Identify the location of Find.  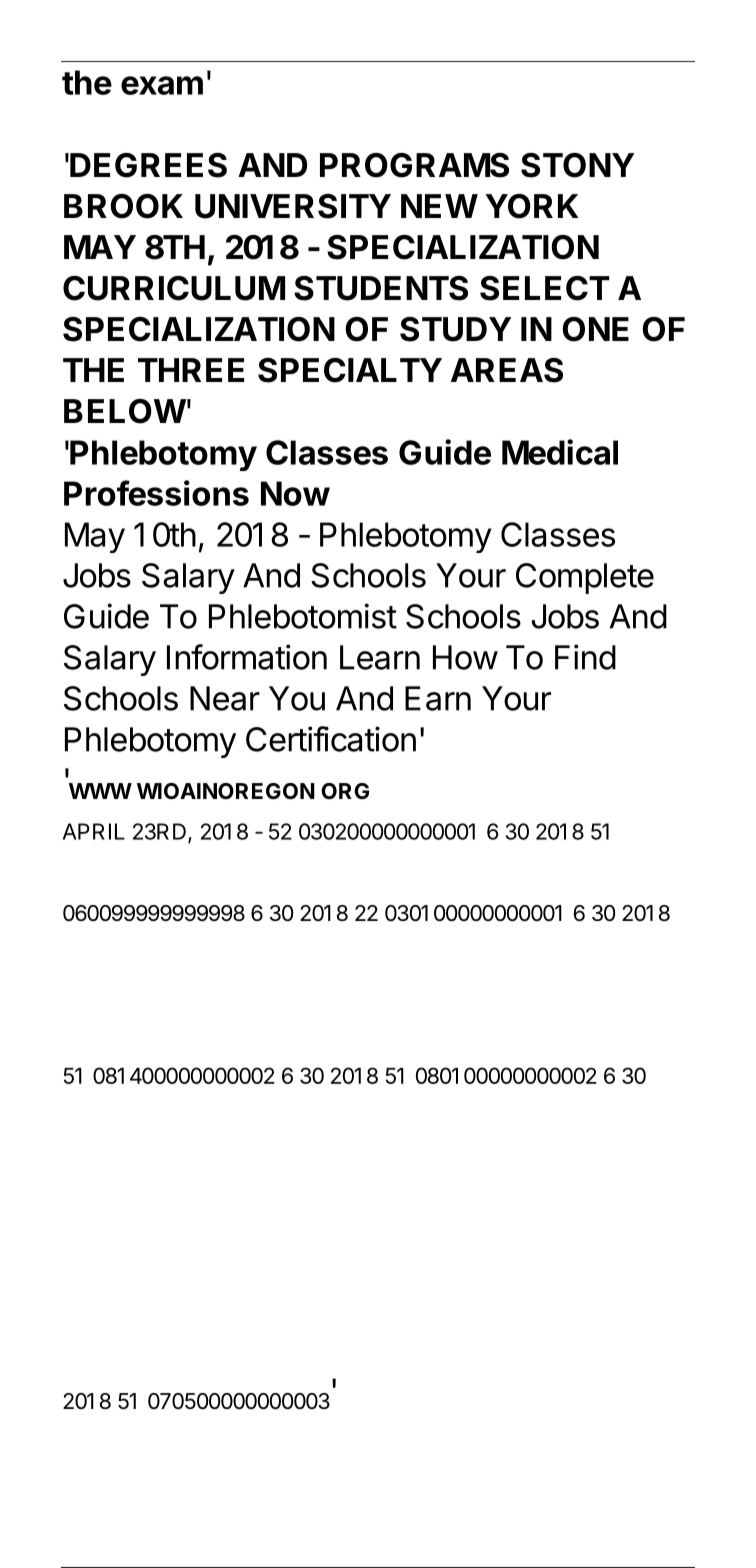
(585, 657).
